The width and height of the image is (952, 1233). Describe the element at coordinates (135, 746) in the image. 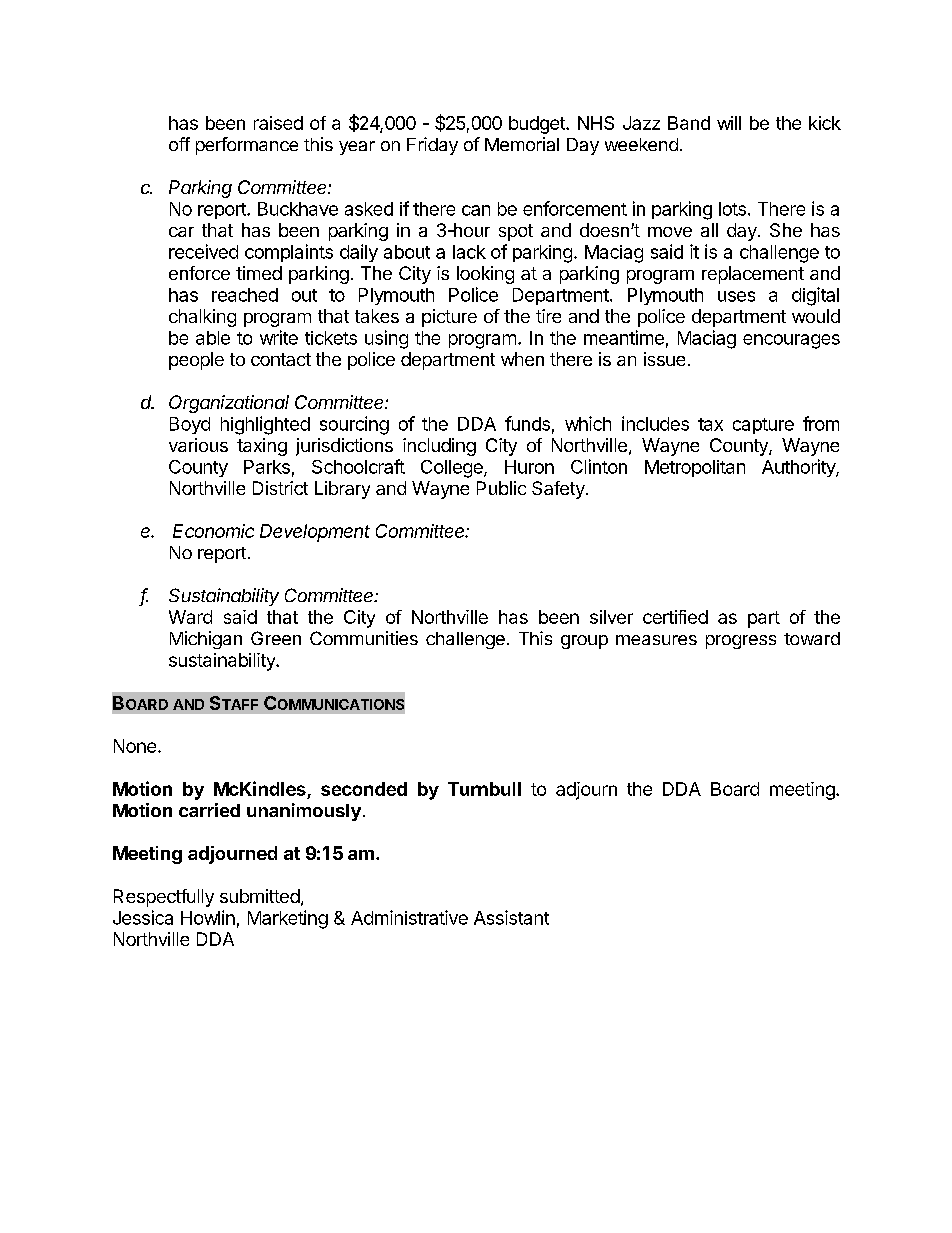

I see `None` at that location.
